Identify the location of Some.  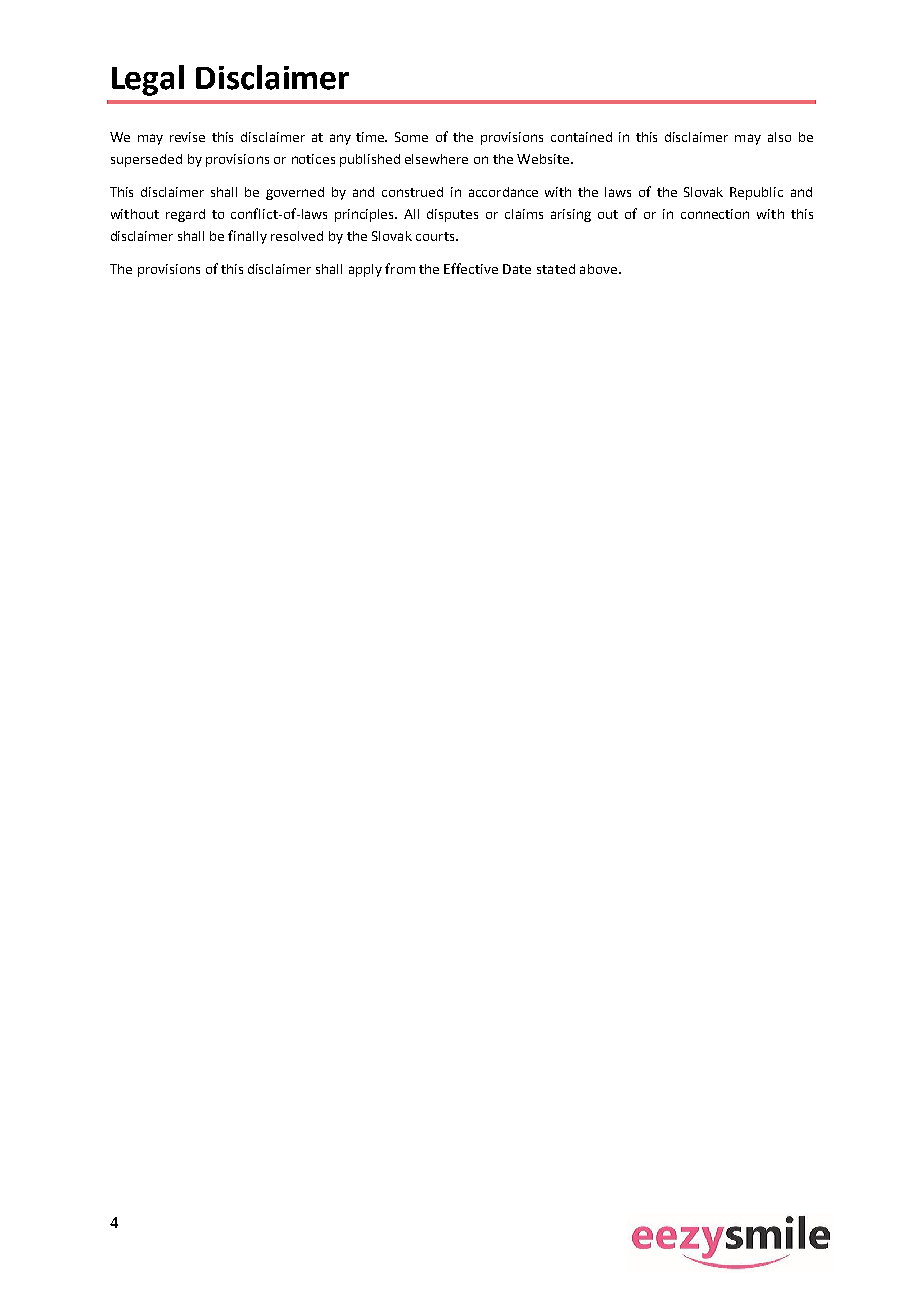
(411, 137).
